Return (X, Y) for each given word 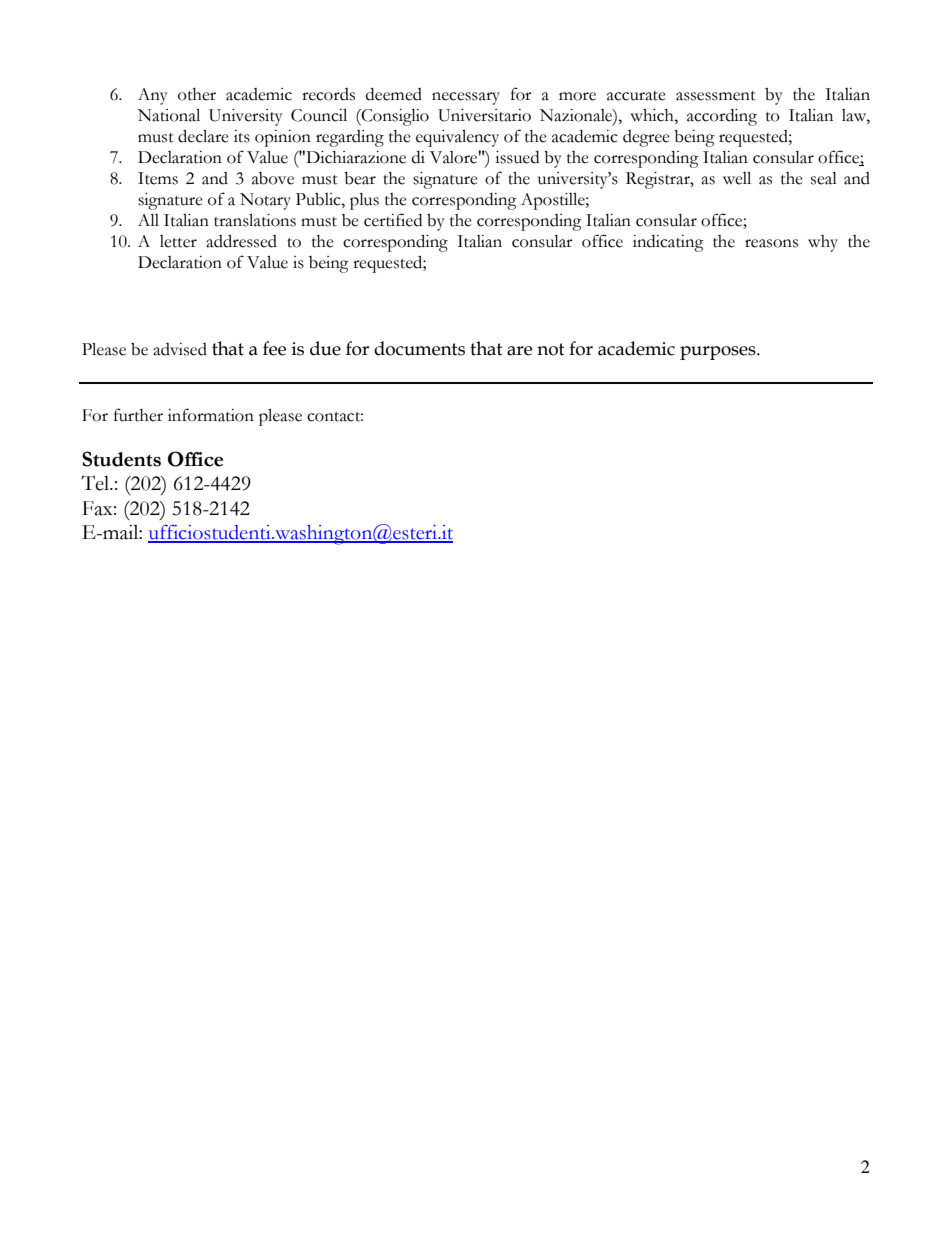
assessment (716, 96)
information (211, 415)
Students (121, 459)
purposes (719, 353)
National (169, 115)
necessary (466, 98)
